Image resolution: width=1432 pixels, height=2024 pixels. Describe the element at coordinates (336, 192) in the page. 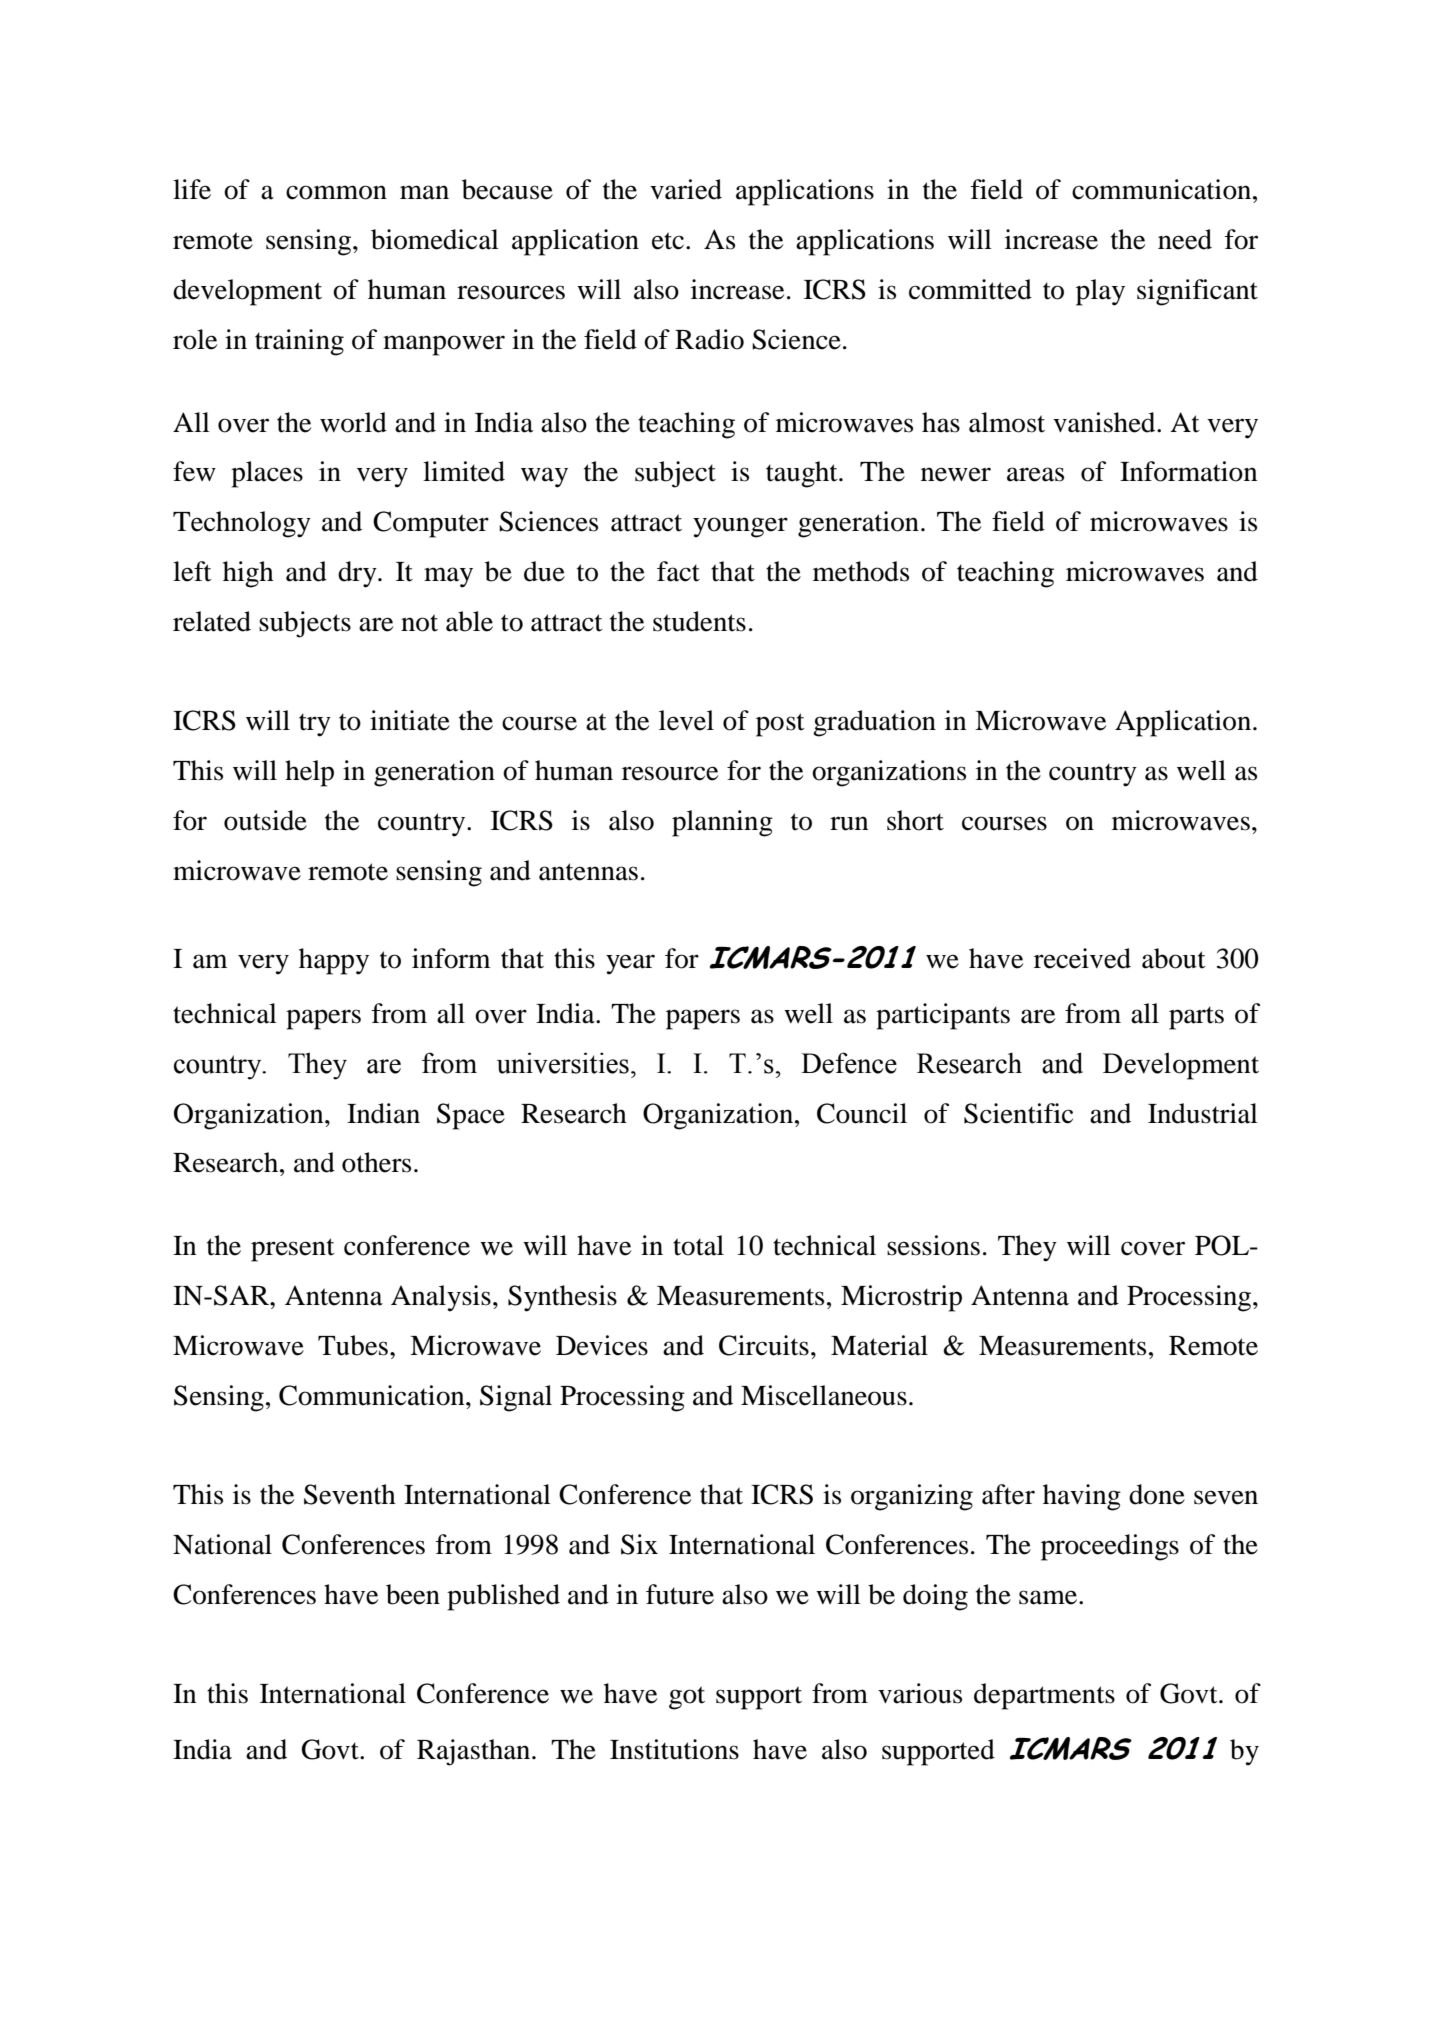

I see `common` at that location.
